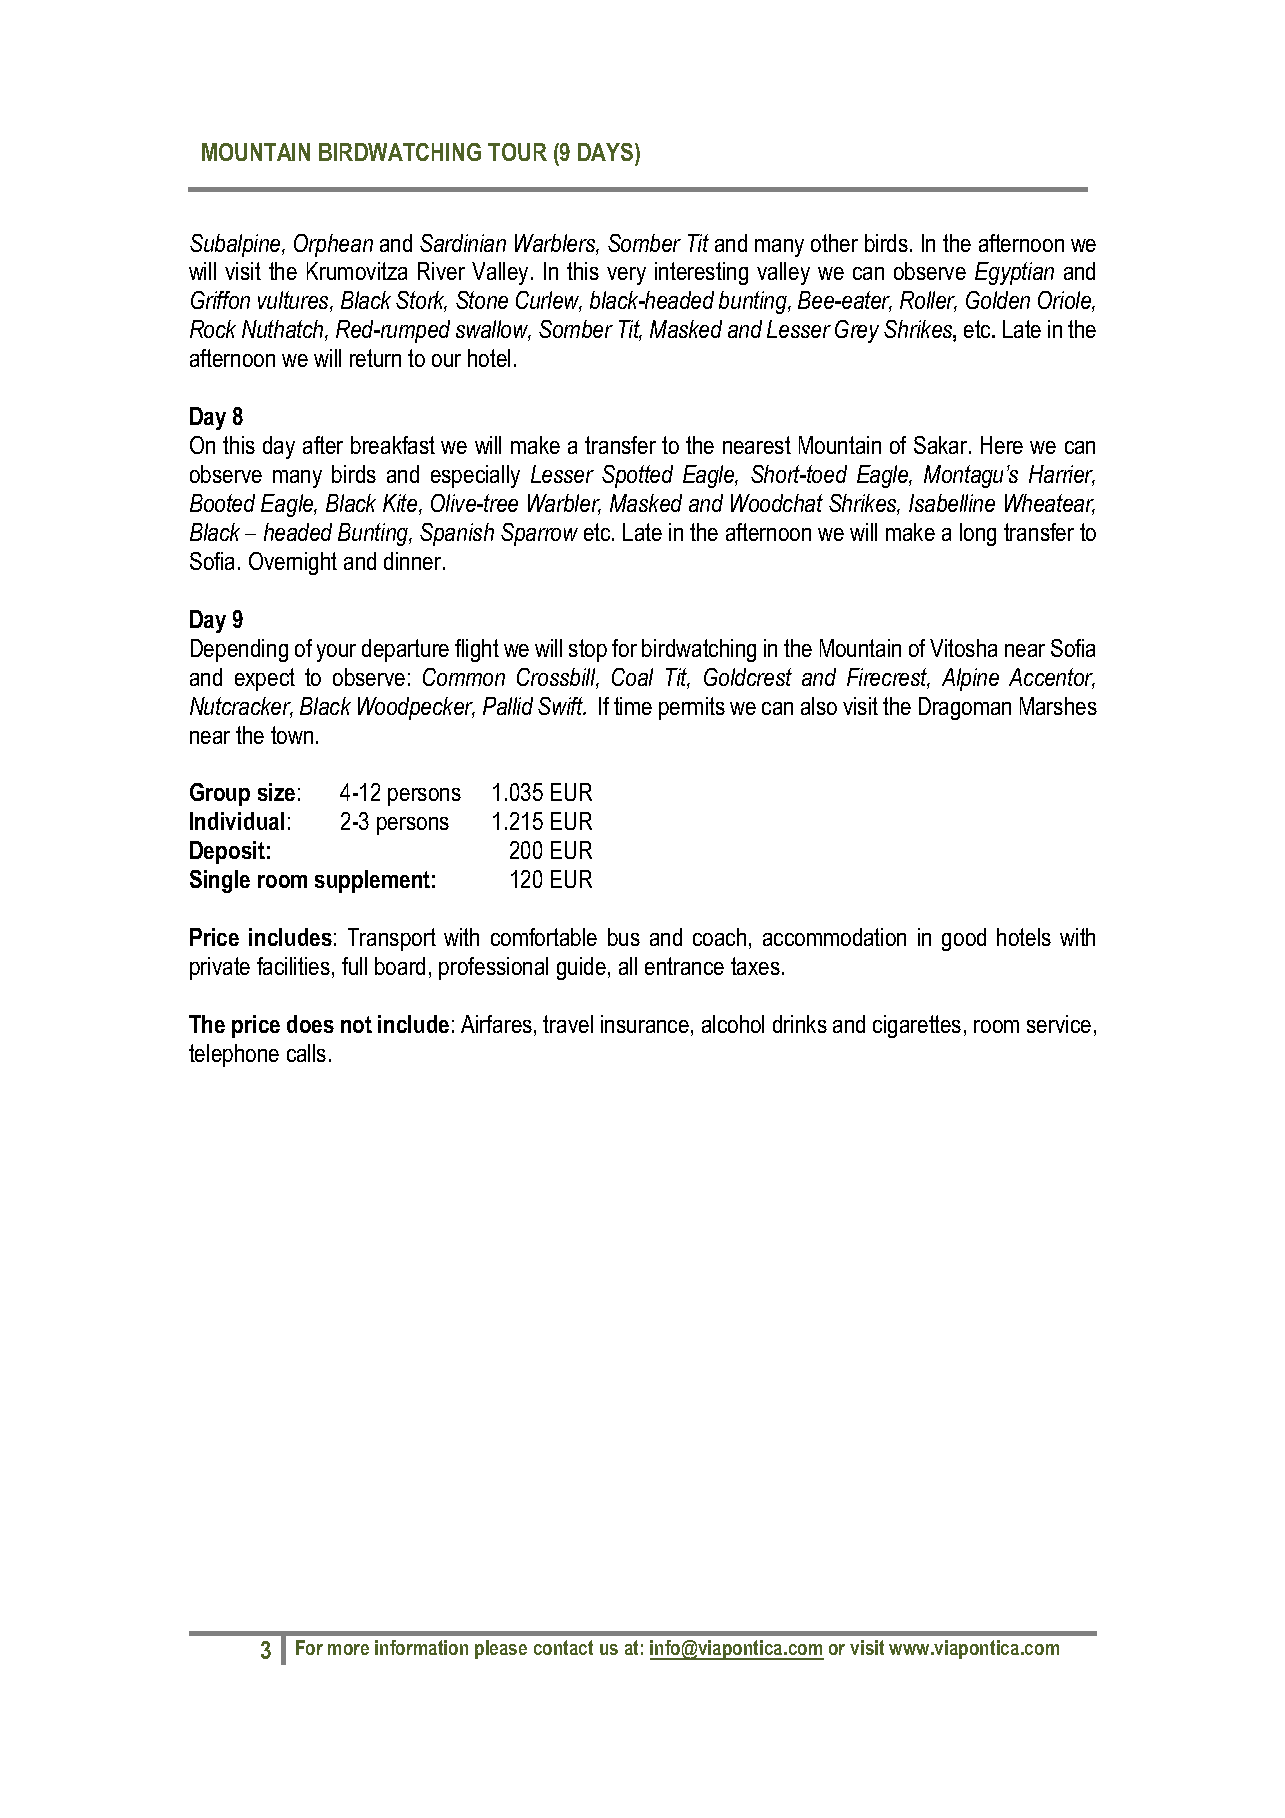 This screenshot has width=1285, height=1818. I want to click on more, so click(348, 1649).
